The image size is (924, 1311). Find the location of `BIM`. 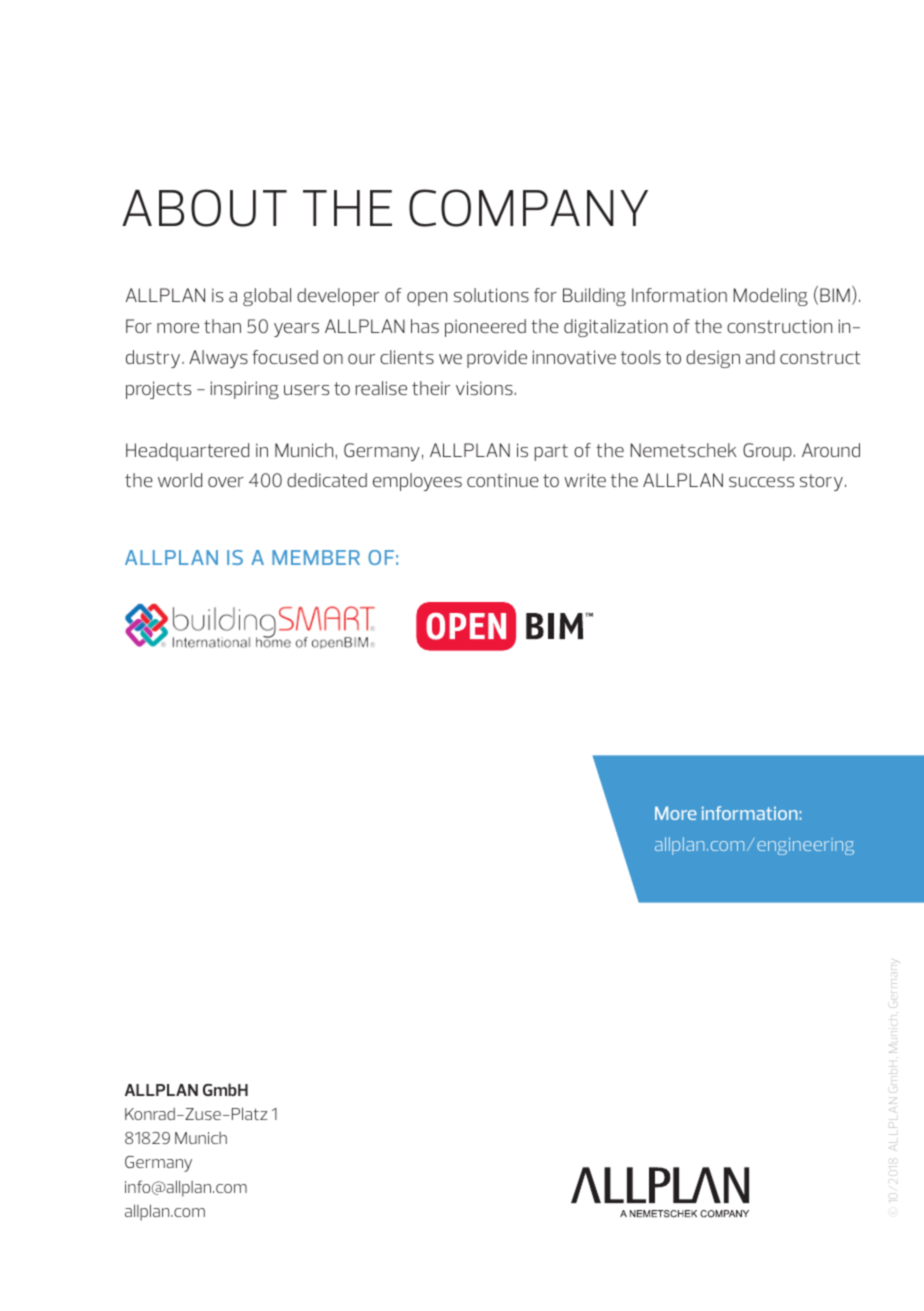

BIM is located at coordinates (835, 295).
